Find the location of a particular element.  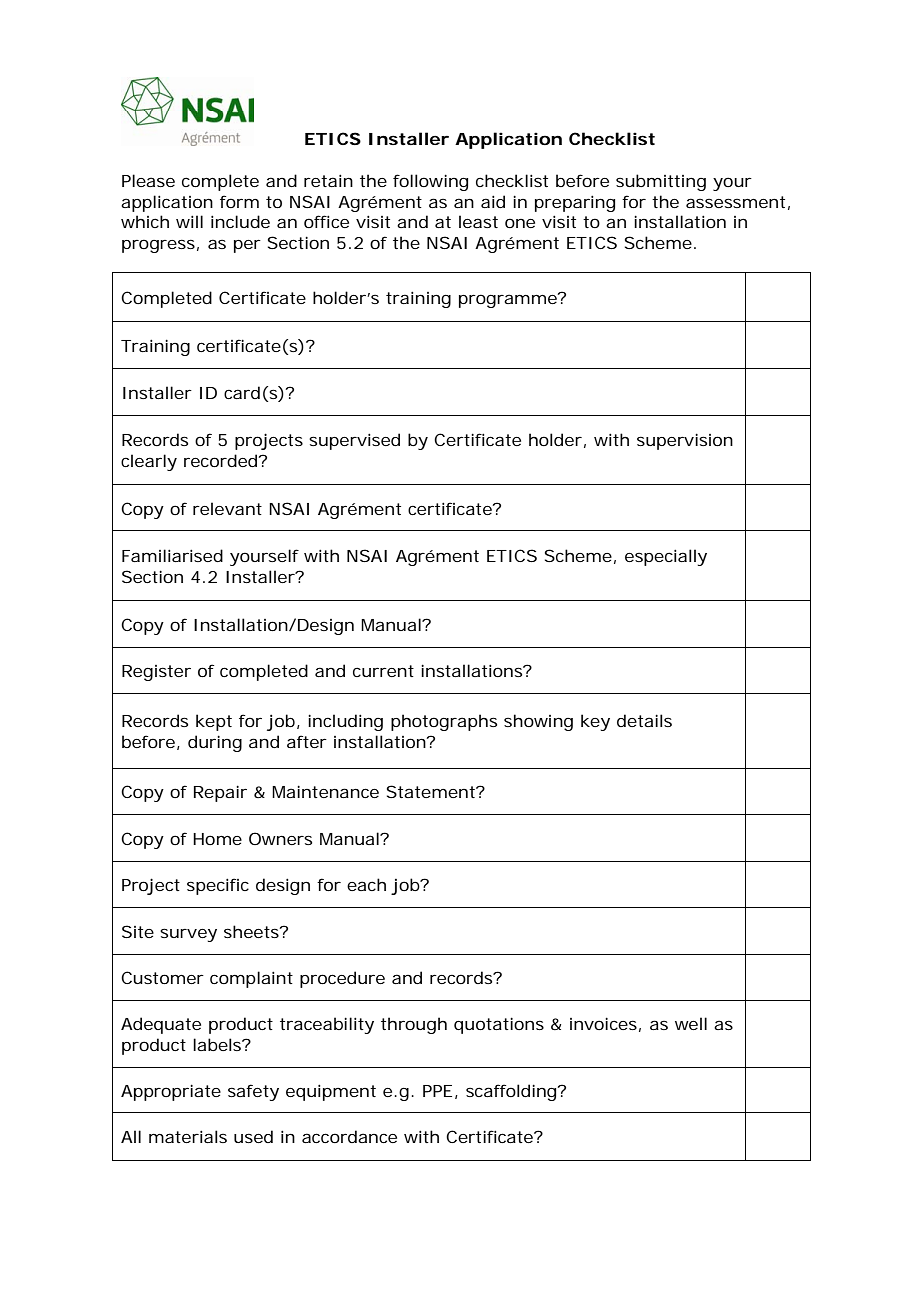

PPE is located at coordinates (437, 1091).
